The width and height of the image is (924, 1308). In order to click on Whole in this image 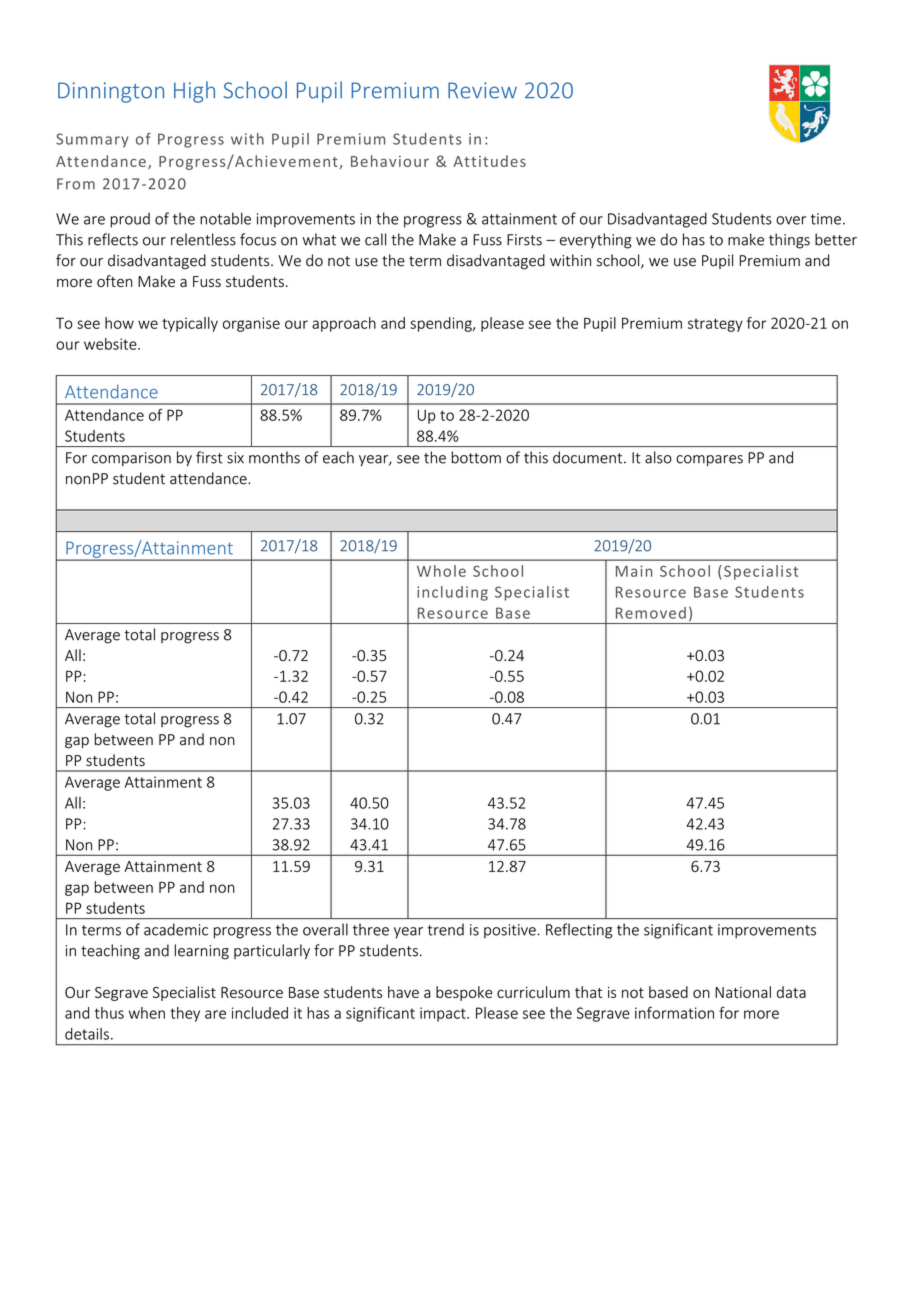, I will do `click(441, 571)`.
